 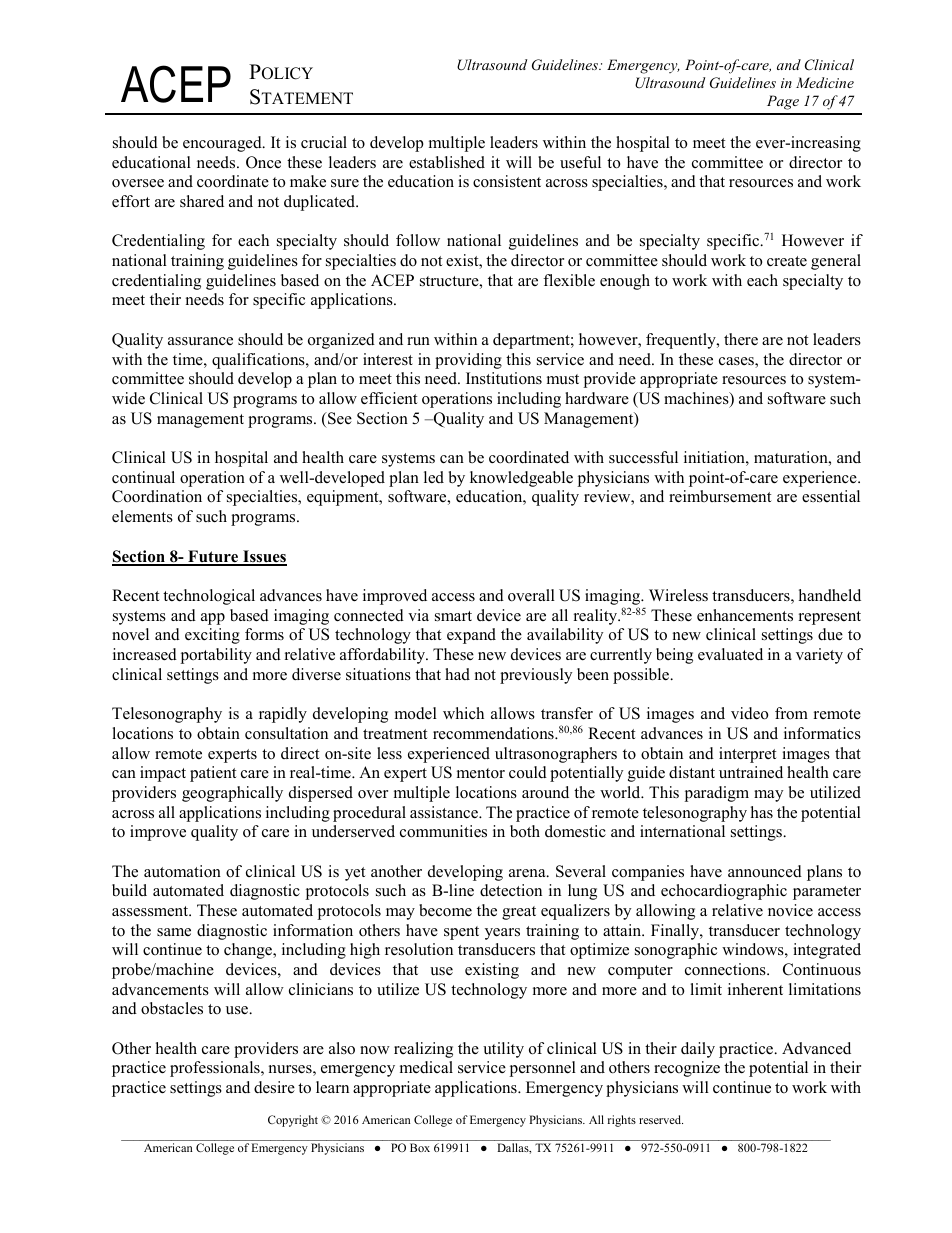 I want to click on Page, so click(x=783, y=102).
